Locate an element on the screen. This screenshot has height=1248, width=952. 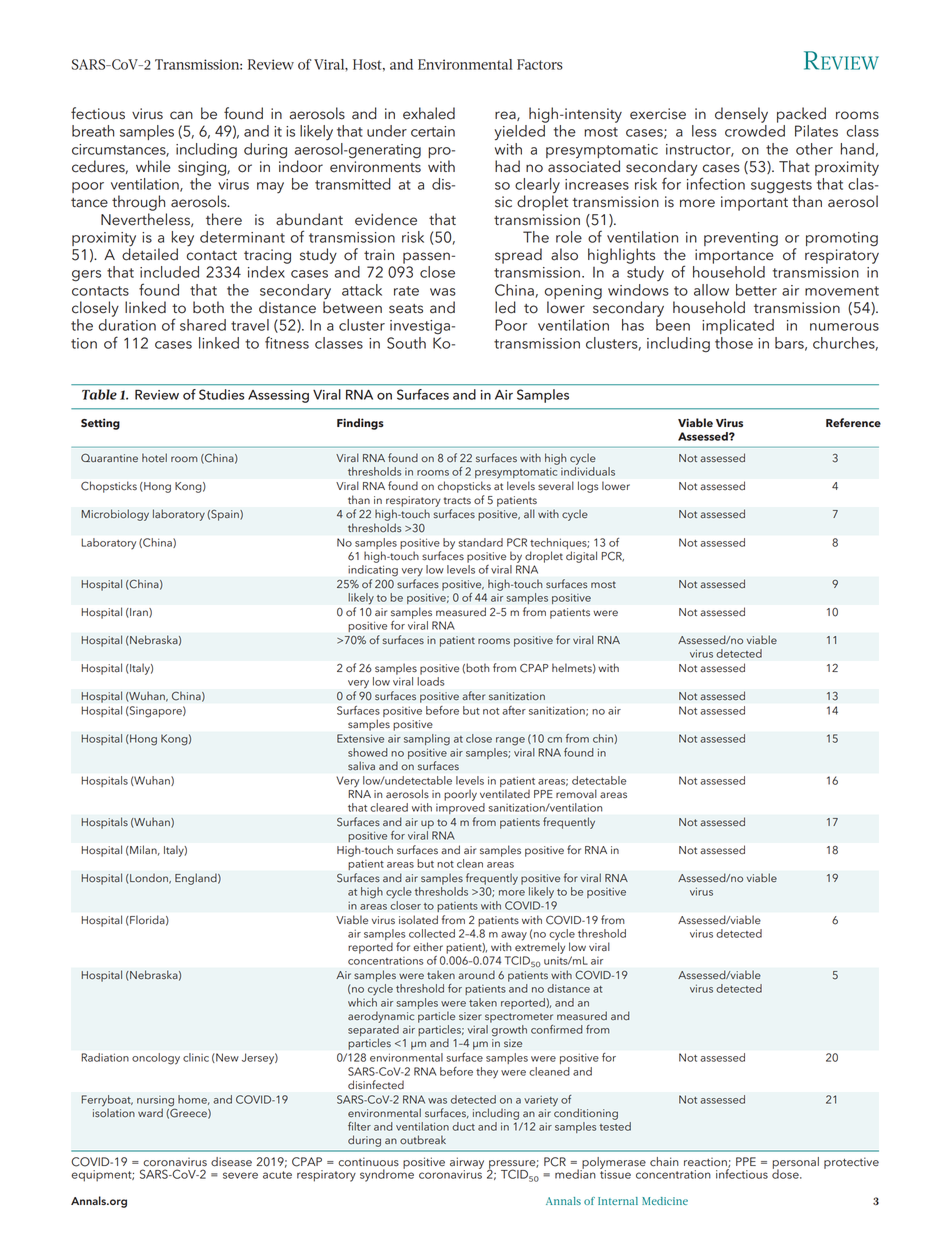
disease is located at coordinates (231, 1162).
